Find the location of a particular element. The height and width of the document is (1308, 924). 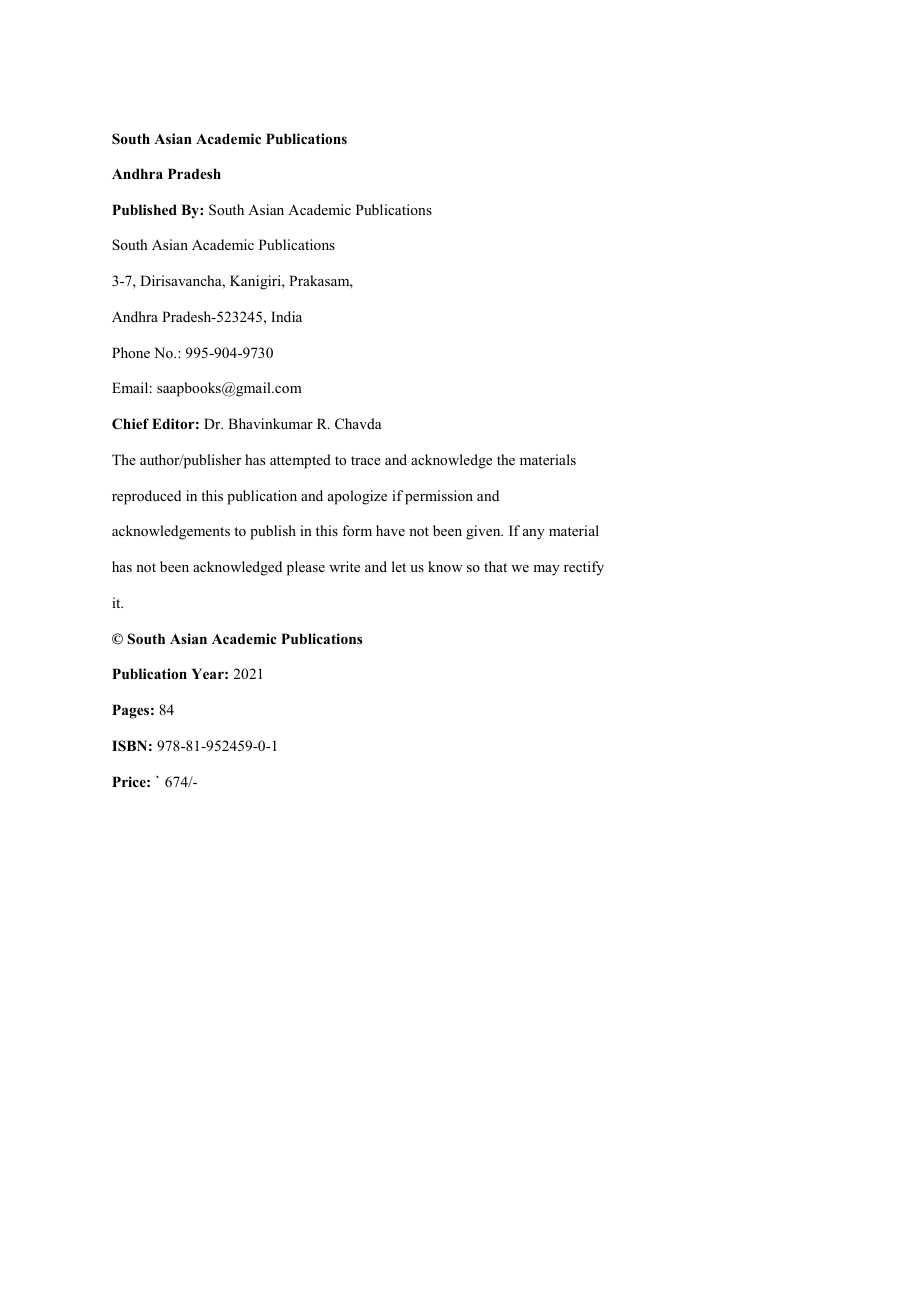

please is located at coordinates (306, 568).
